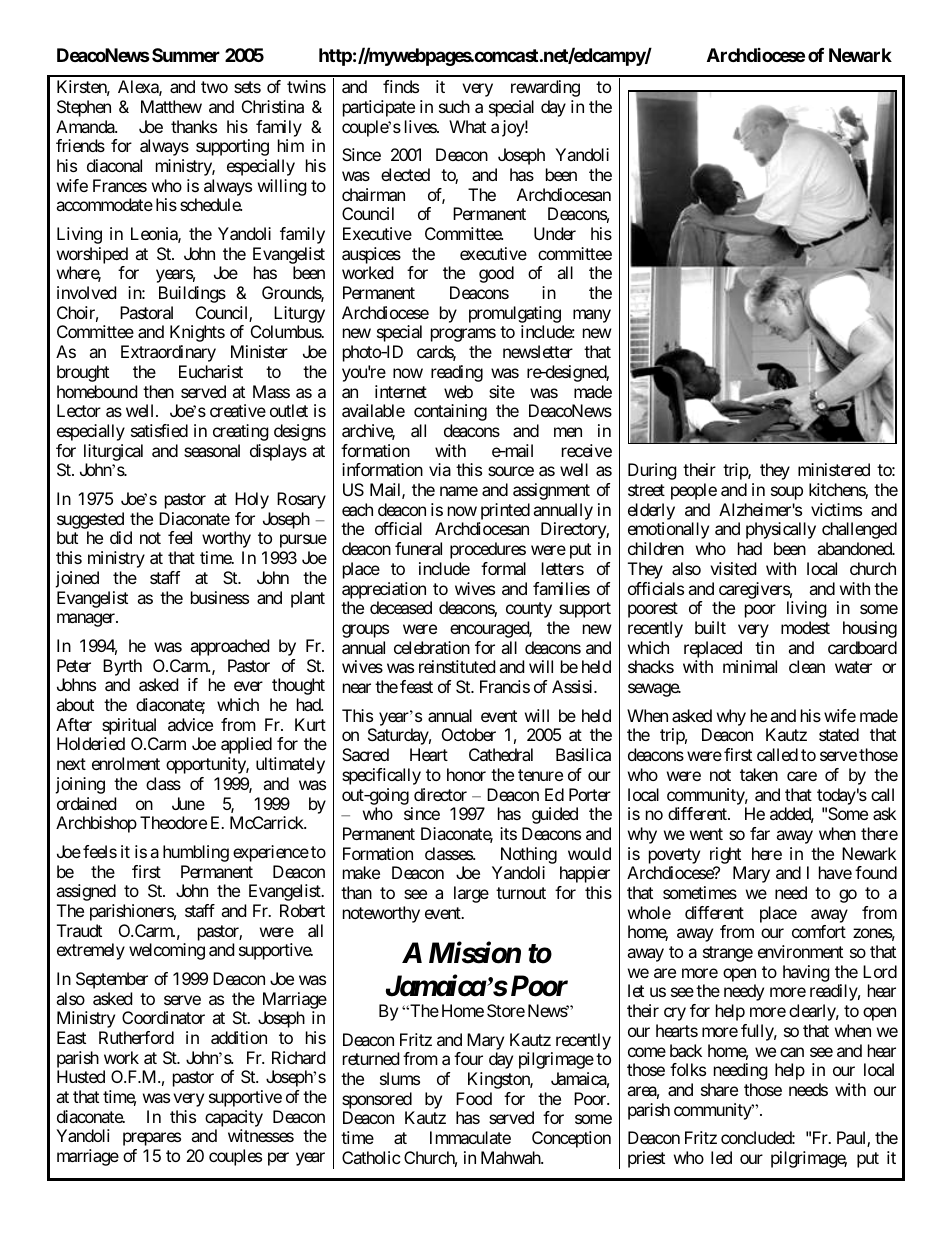 Image resolution: width=952 pixels, height=1233 pixels. I want to click on county, so click(529, 610).
